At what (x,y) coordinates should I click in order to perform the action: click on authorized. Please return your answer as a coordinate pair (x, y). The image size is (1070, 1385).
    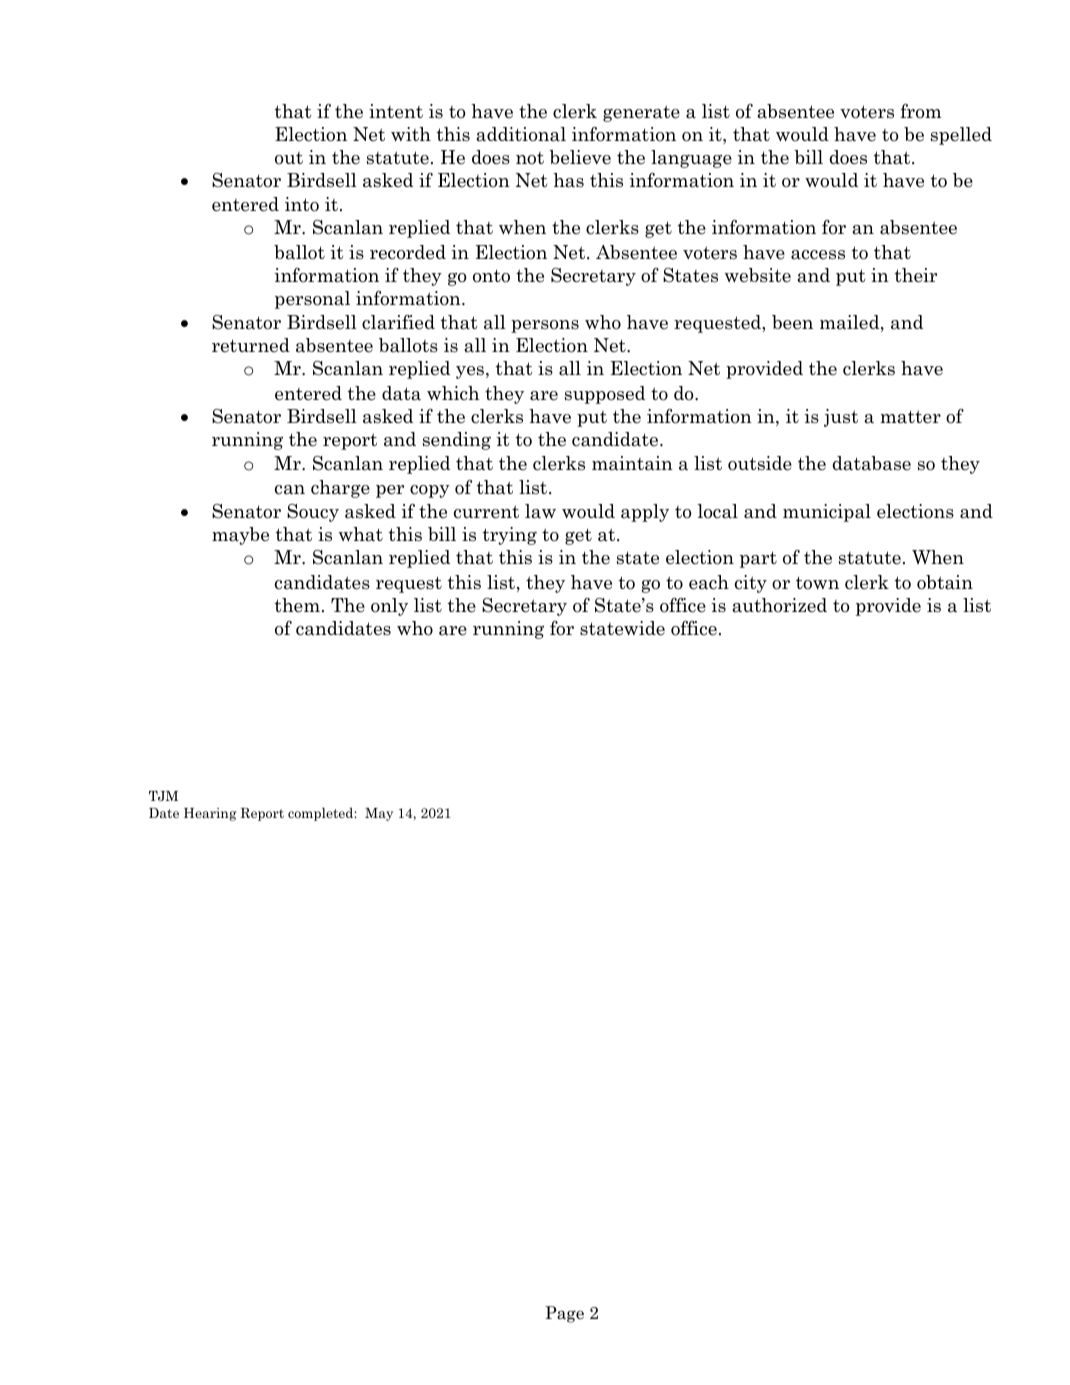
    Looking at the image, I should click on (779, 605).
